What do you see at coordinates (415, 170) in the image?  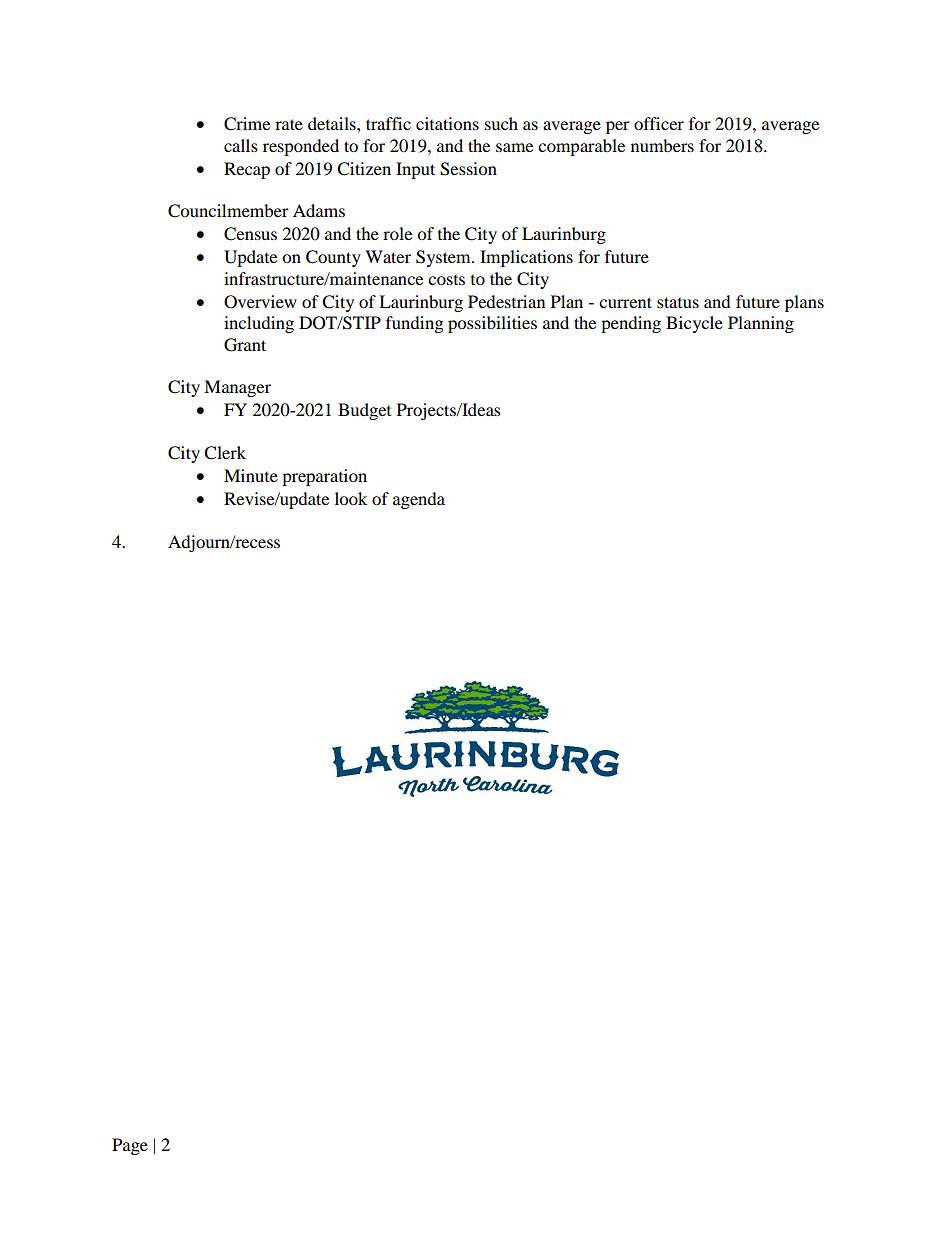 I see `Input` at bounding box center [415, 170].
